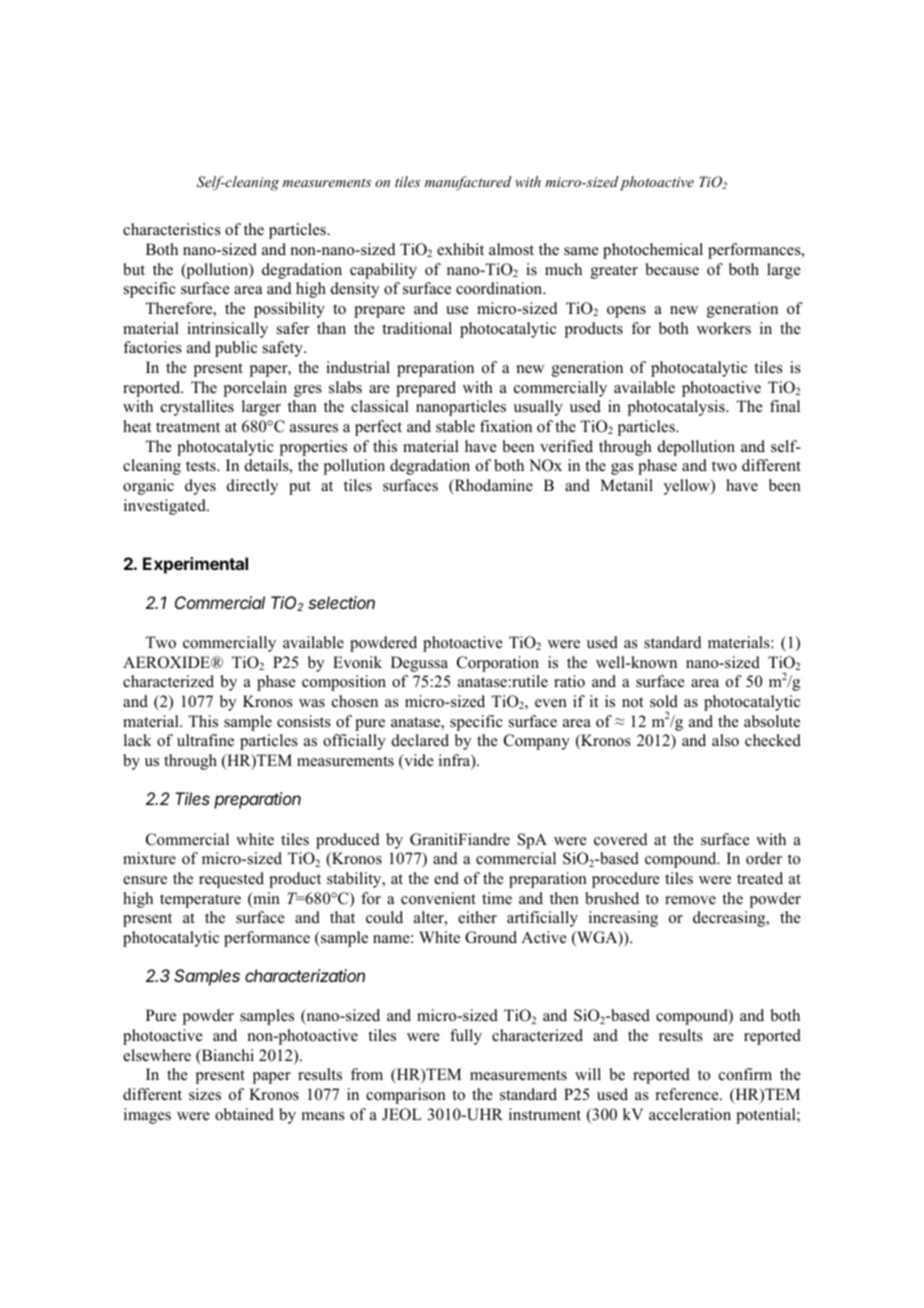 The width and height of the page is (924, 1308). I want to click on vide, so click(418, 761).
